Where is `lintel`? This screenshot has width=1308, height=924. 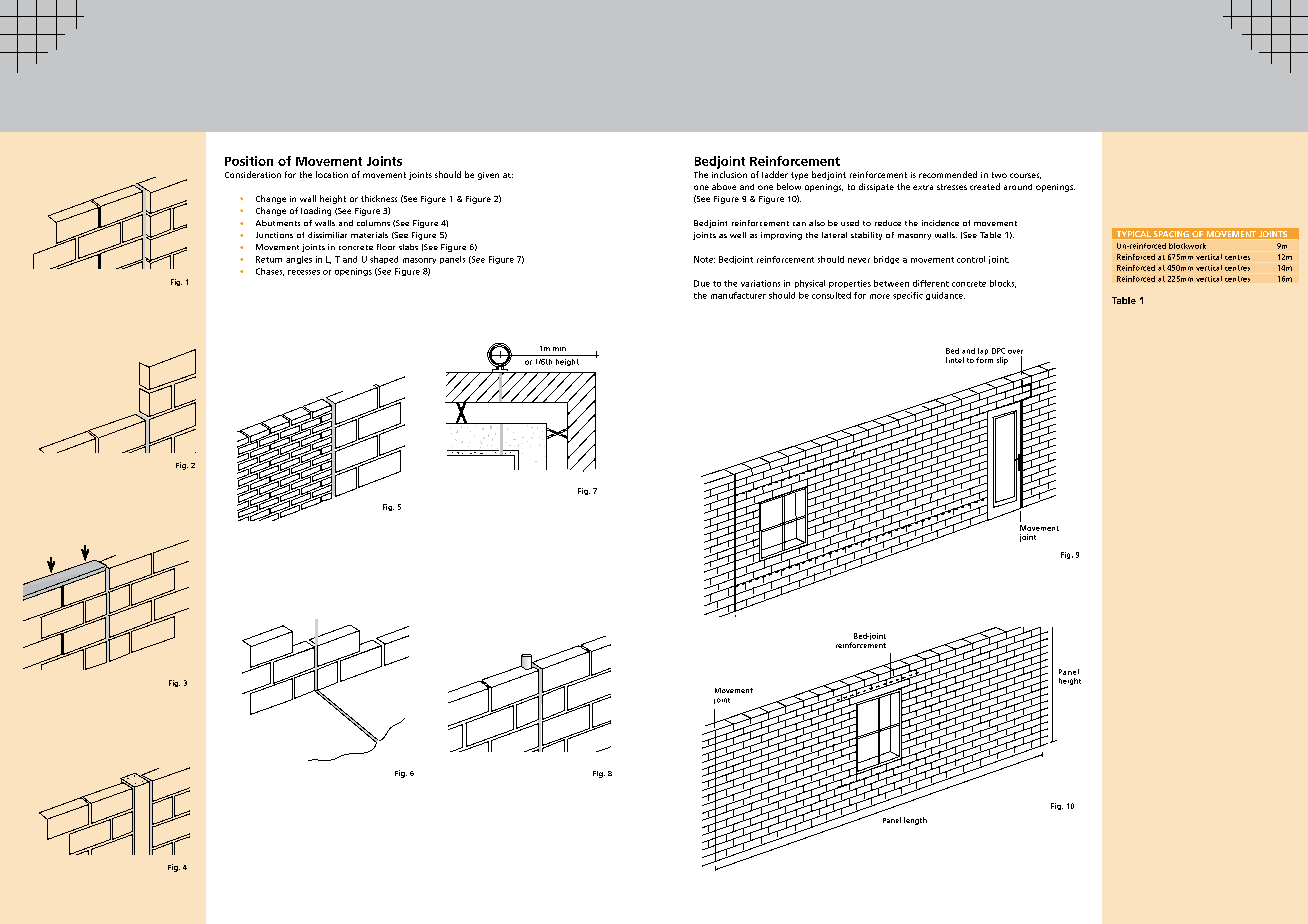
lintel is located at coordinates (955, 360).
